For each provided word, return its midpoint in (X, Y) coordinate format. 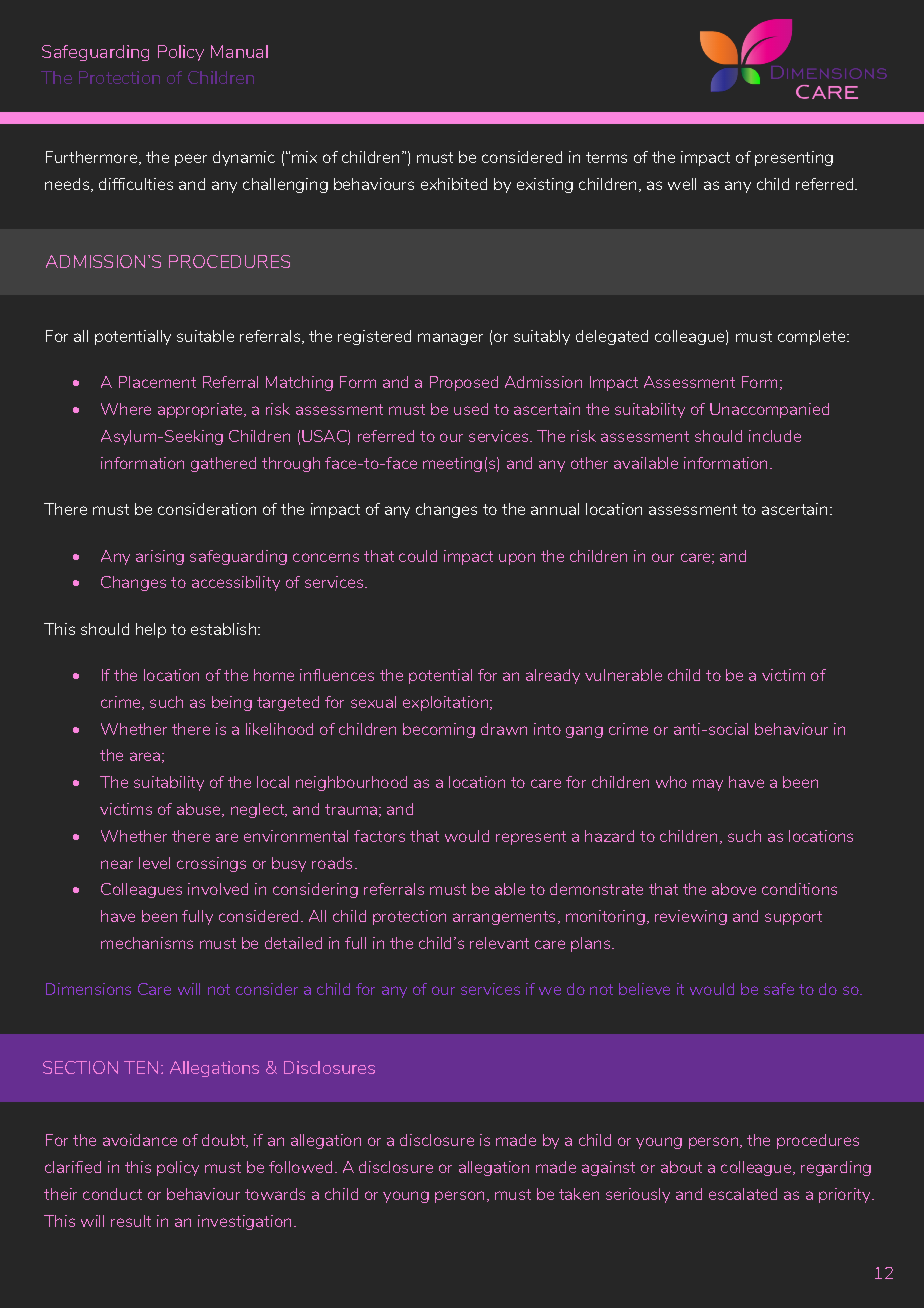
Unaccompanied (769, 410)
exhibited (454, 184)
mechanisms (147, 943)
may (708, 785)
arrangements (506, 918)
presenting (794, 158)
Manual (239, 51)
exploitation (447, 703)
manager (450, 339)
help (151, 630)
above (734, 889)
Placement (157, 382)
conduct (112, 1194)
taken (579, 1194)
